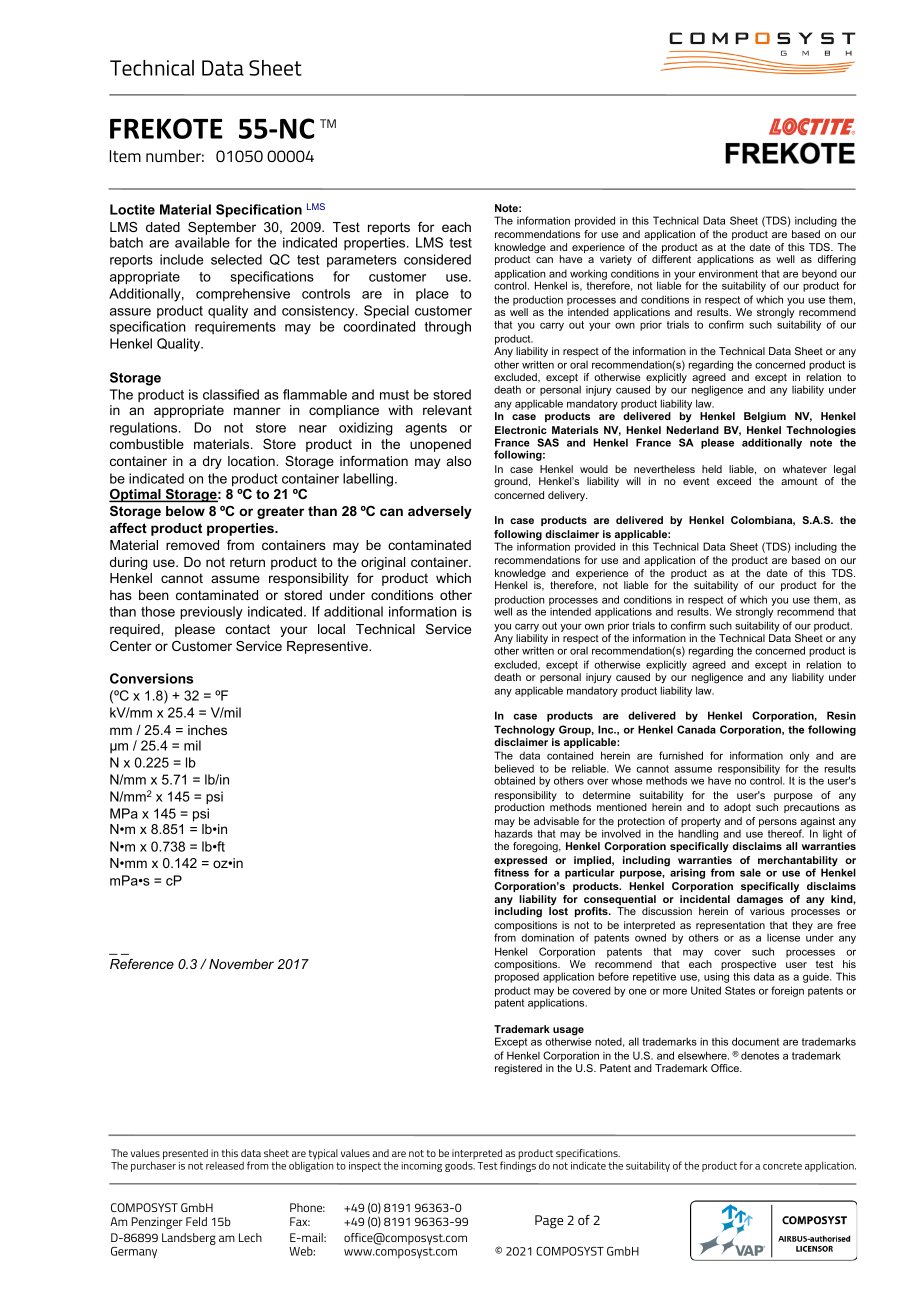  What do you see at coordinates (459, 461) in the page?
I see `also` at bounding box center [459, 461].
